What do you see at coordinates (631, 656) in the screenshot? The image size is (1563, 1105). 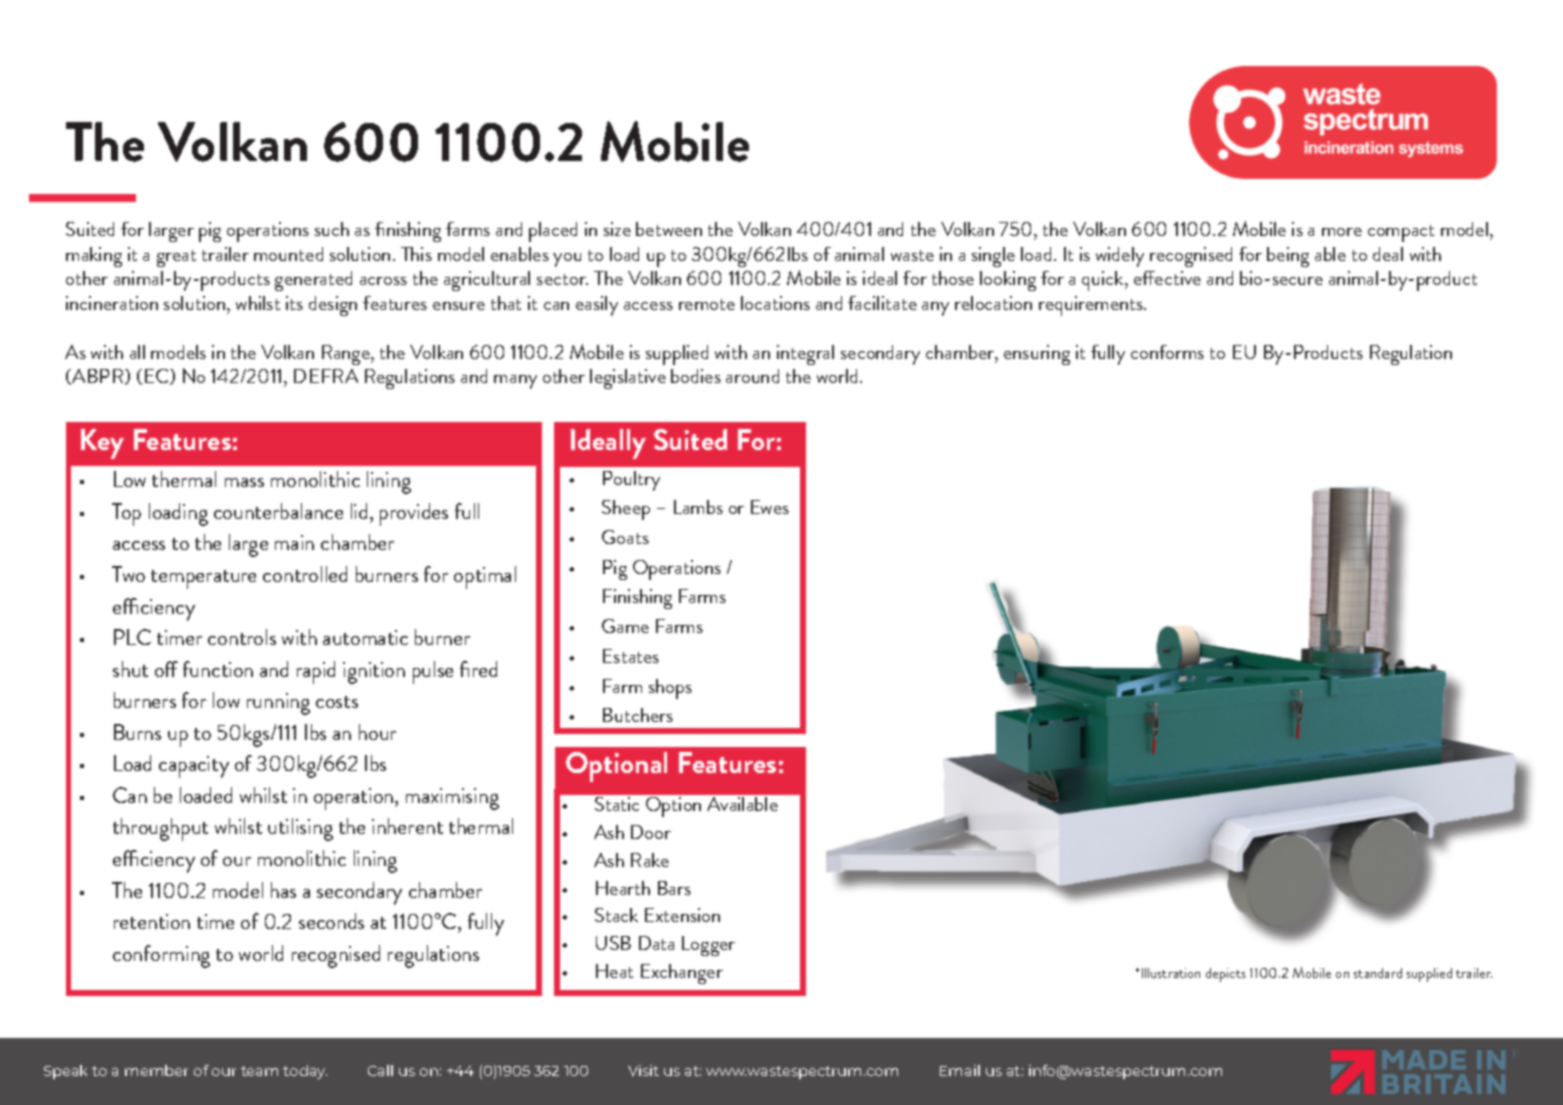 I see `Estates` at bounding box center [631, 656].
